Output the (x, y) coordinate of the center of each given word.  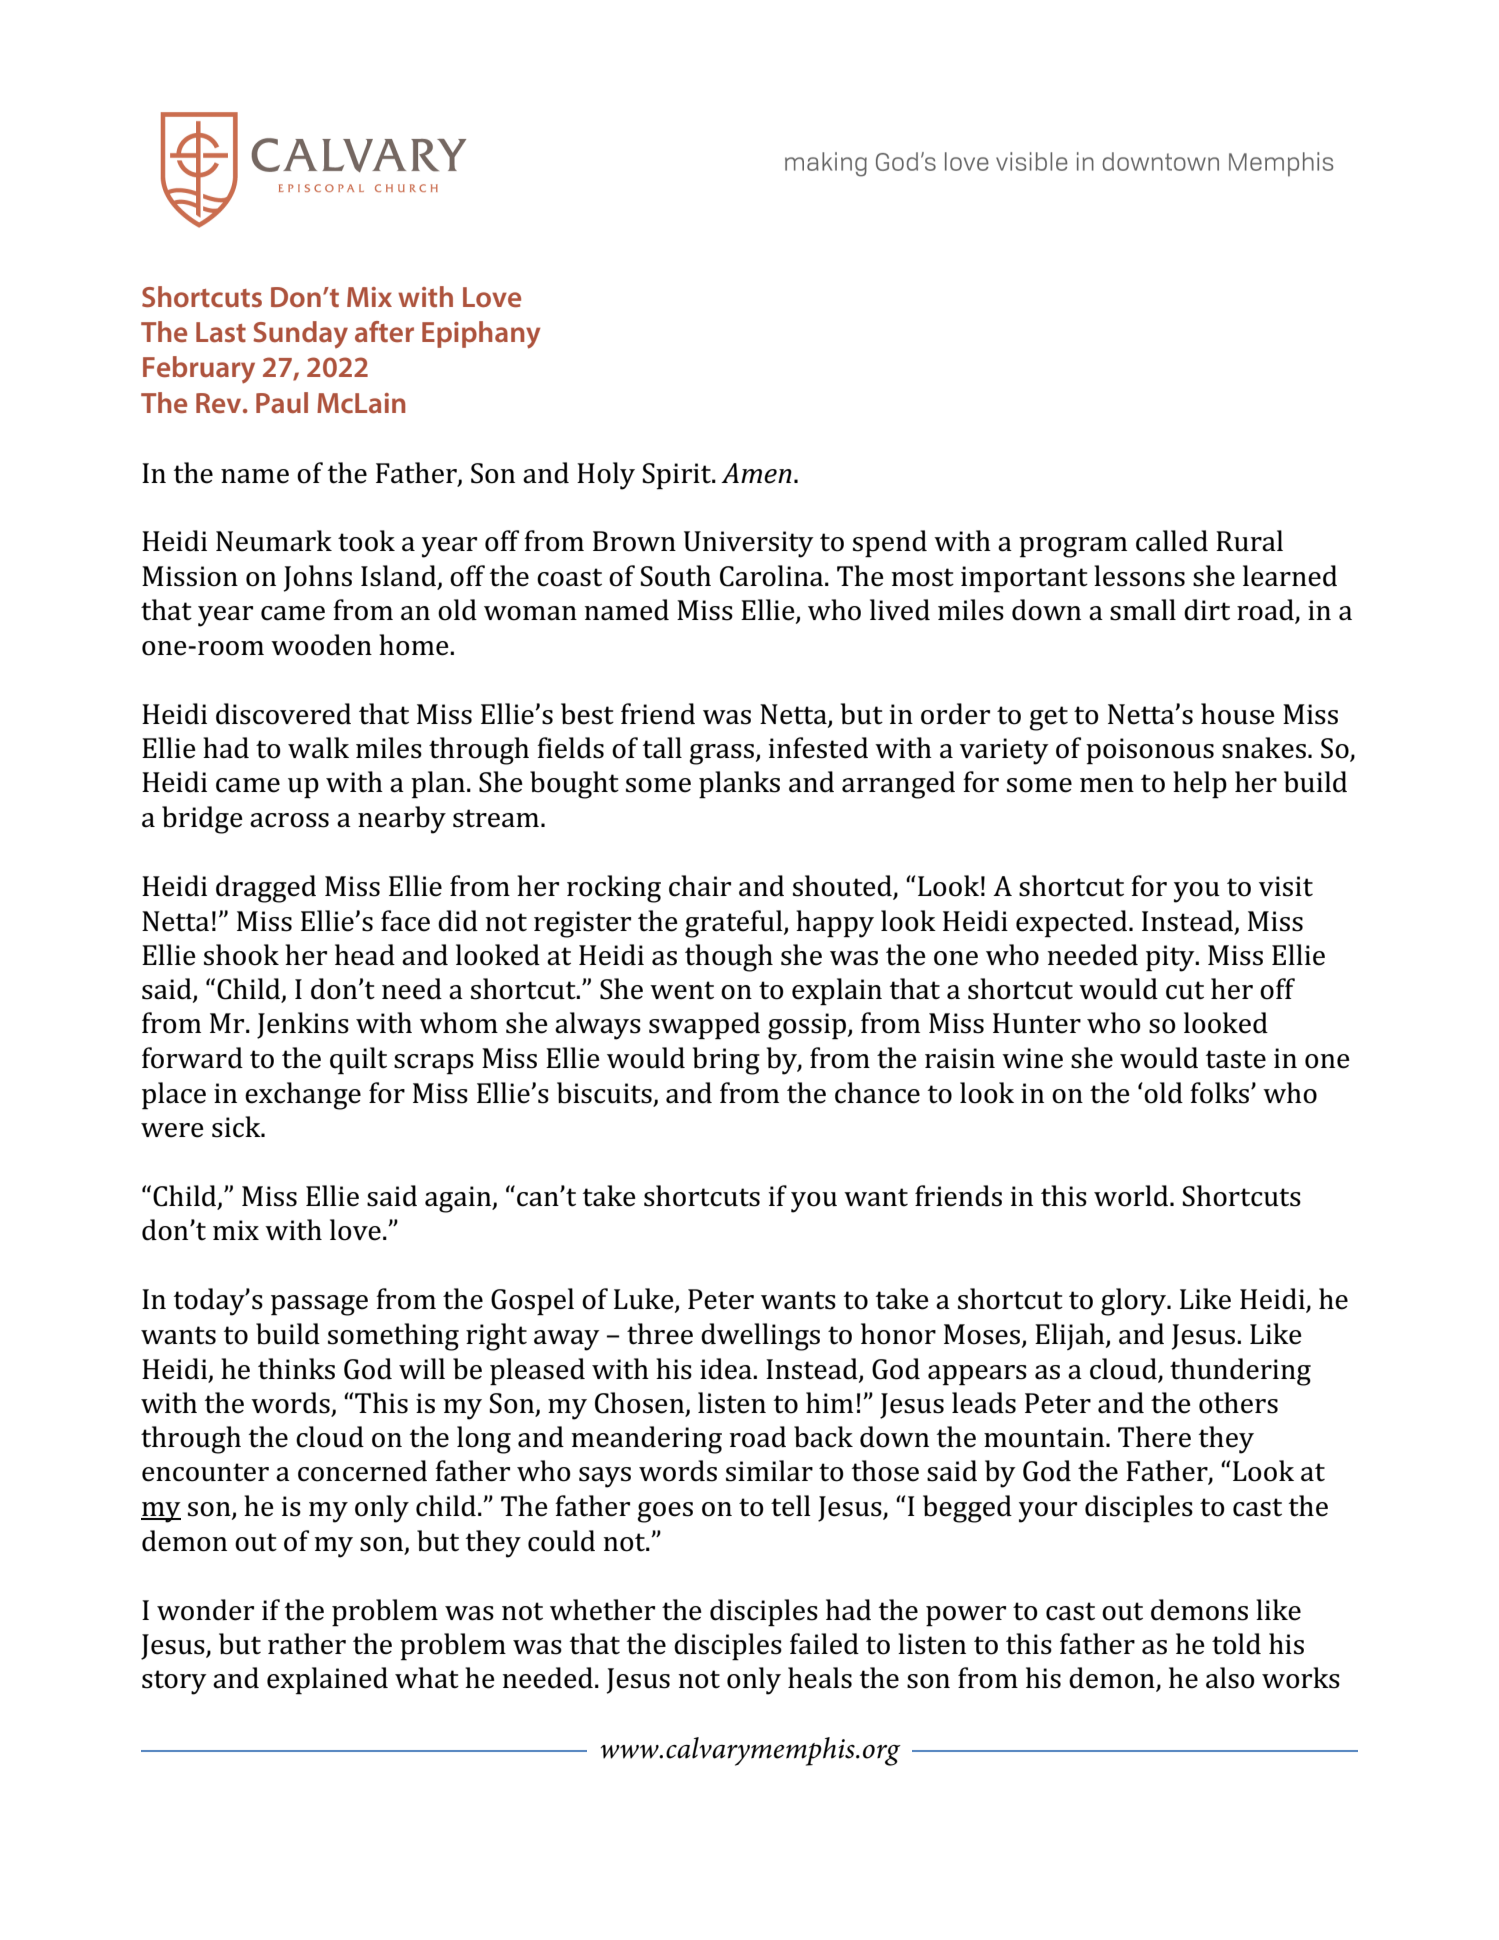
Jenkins (303, 1025)
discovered (283, 714)
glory (1135, 1302)
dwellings (760, 1337)
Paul (282, 402)
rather (307, 1644)
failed (824, 1644)
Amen (756, 473)
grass (722, 754)
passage (319, 1305)
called (1172, 541)
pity (1171, 958)
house (1238, 714)
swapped (704, 1026)
